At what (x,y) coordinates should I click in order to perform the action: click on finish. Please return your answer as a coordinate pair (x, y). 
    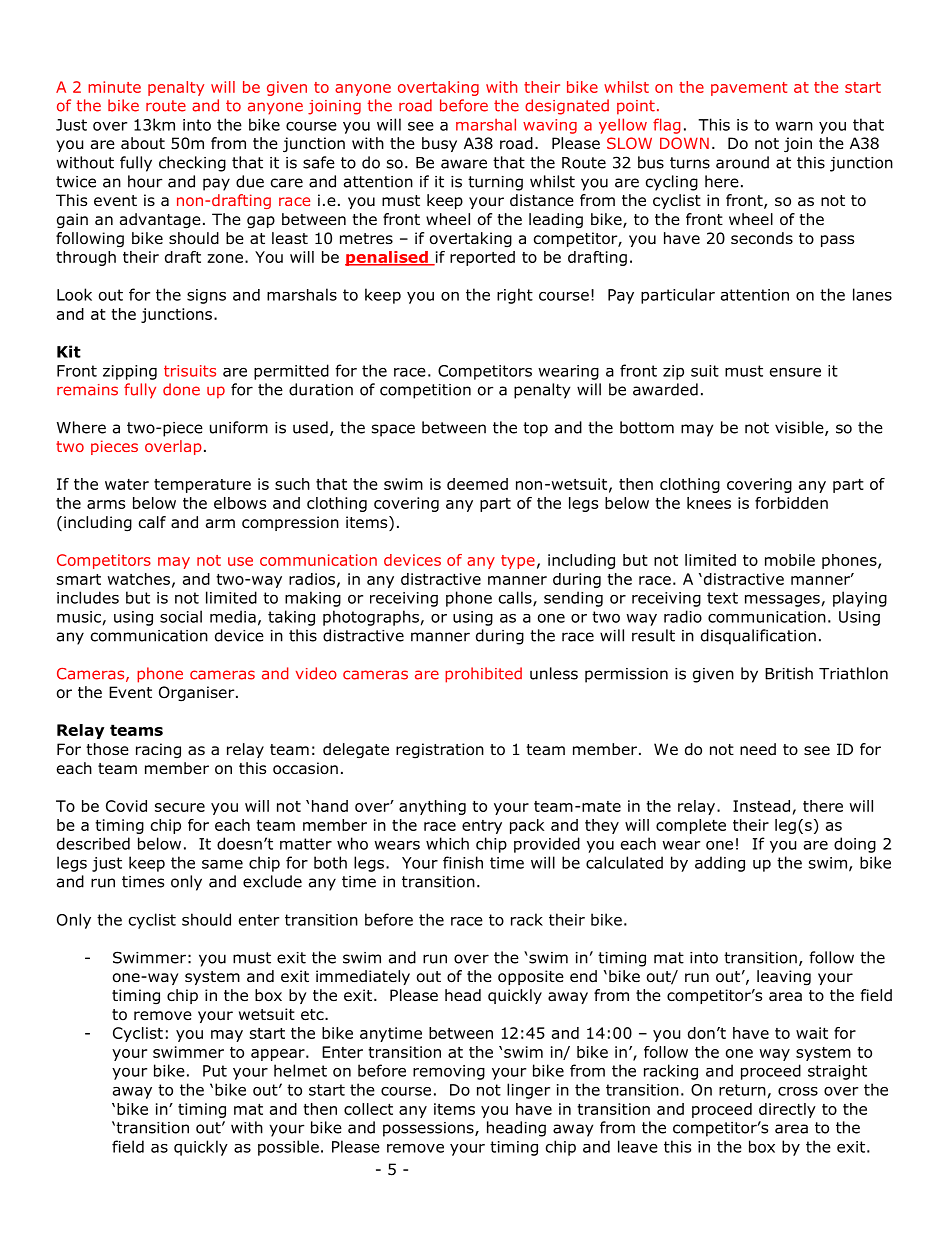
    Looking at the image, I should click on (463, 862).
